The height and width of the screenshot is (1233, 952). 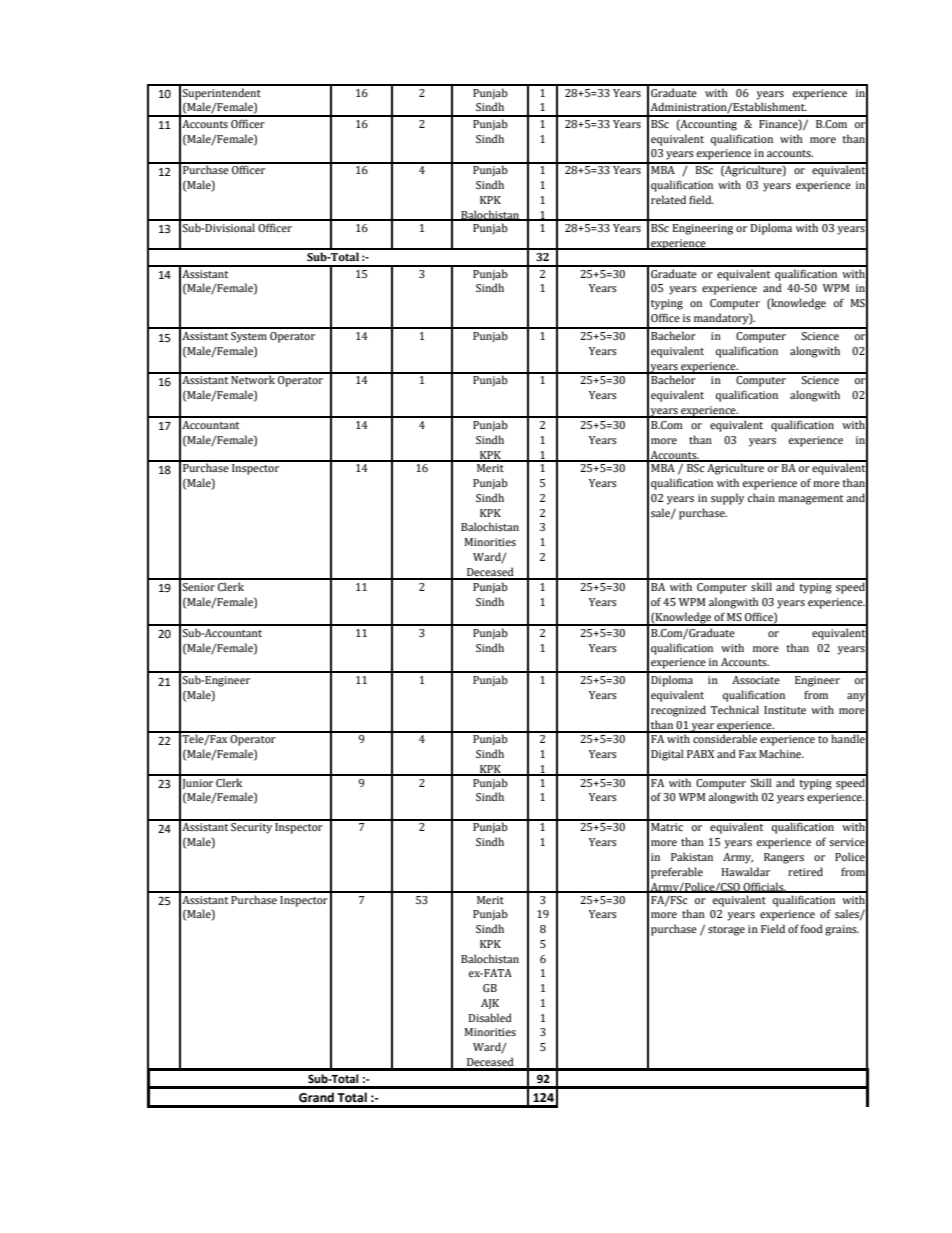 I want to click on Rangers, so click(x=784, y=858).
